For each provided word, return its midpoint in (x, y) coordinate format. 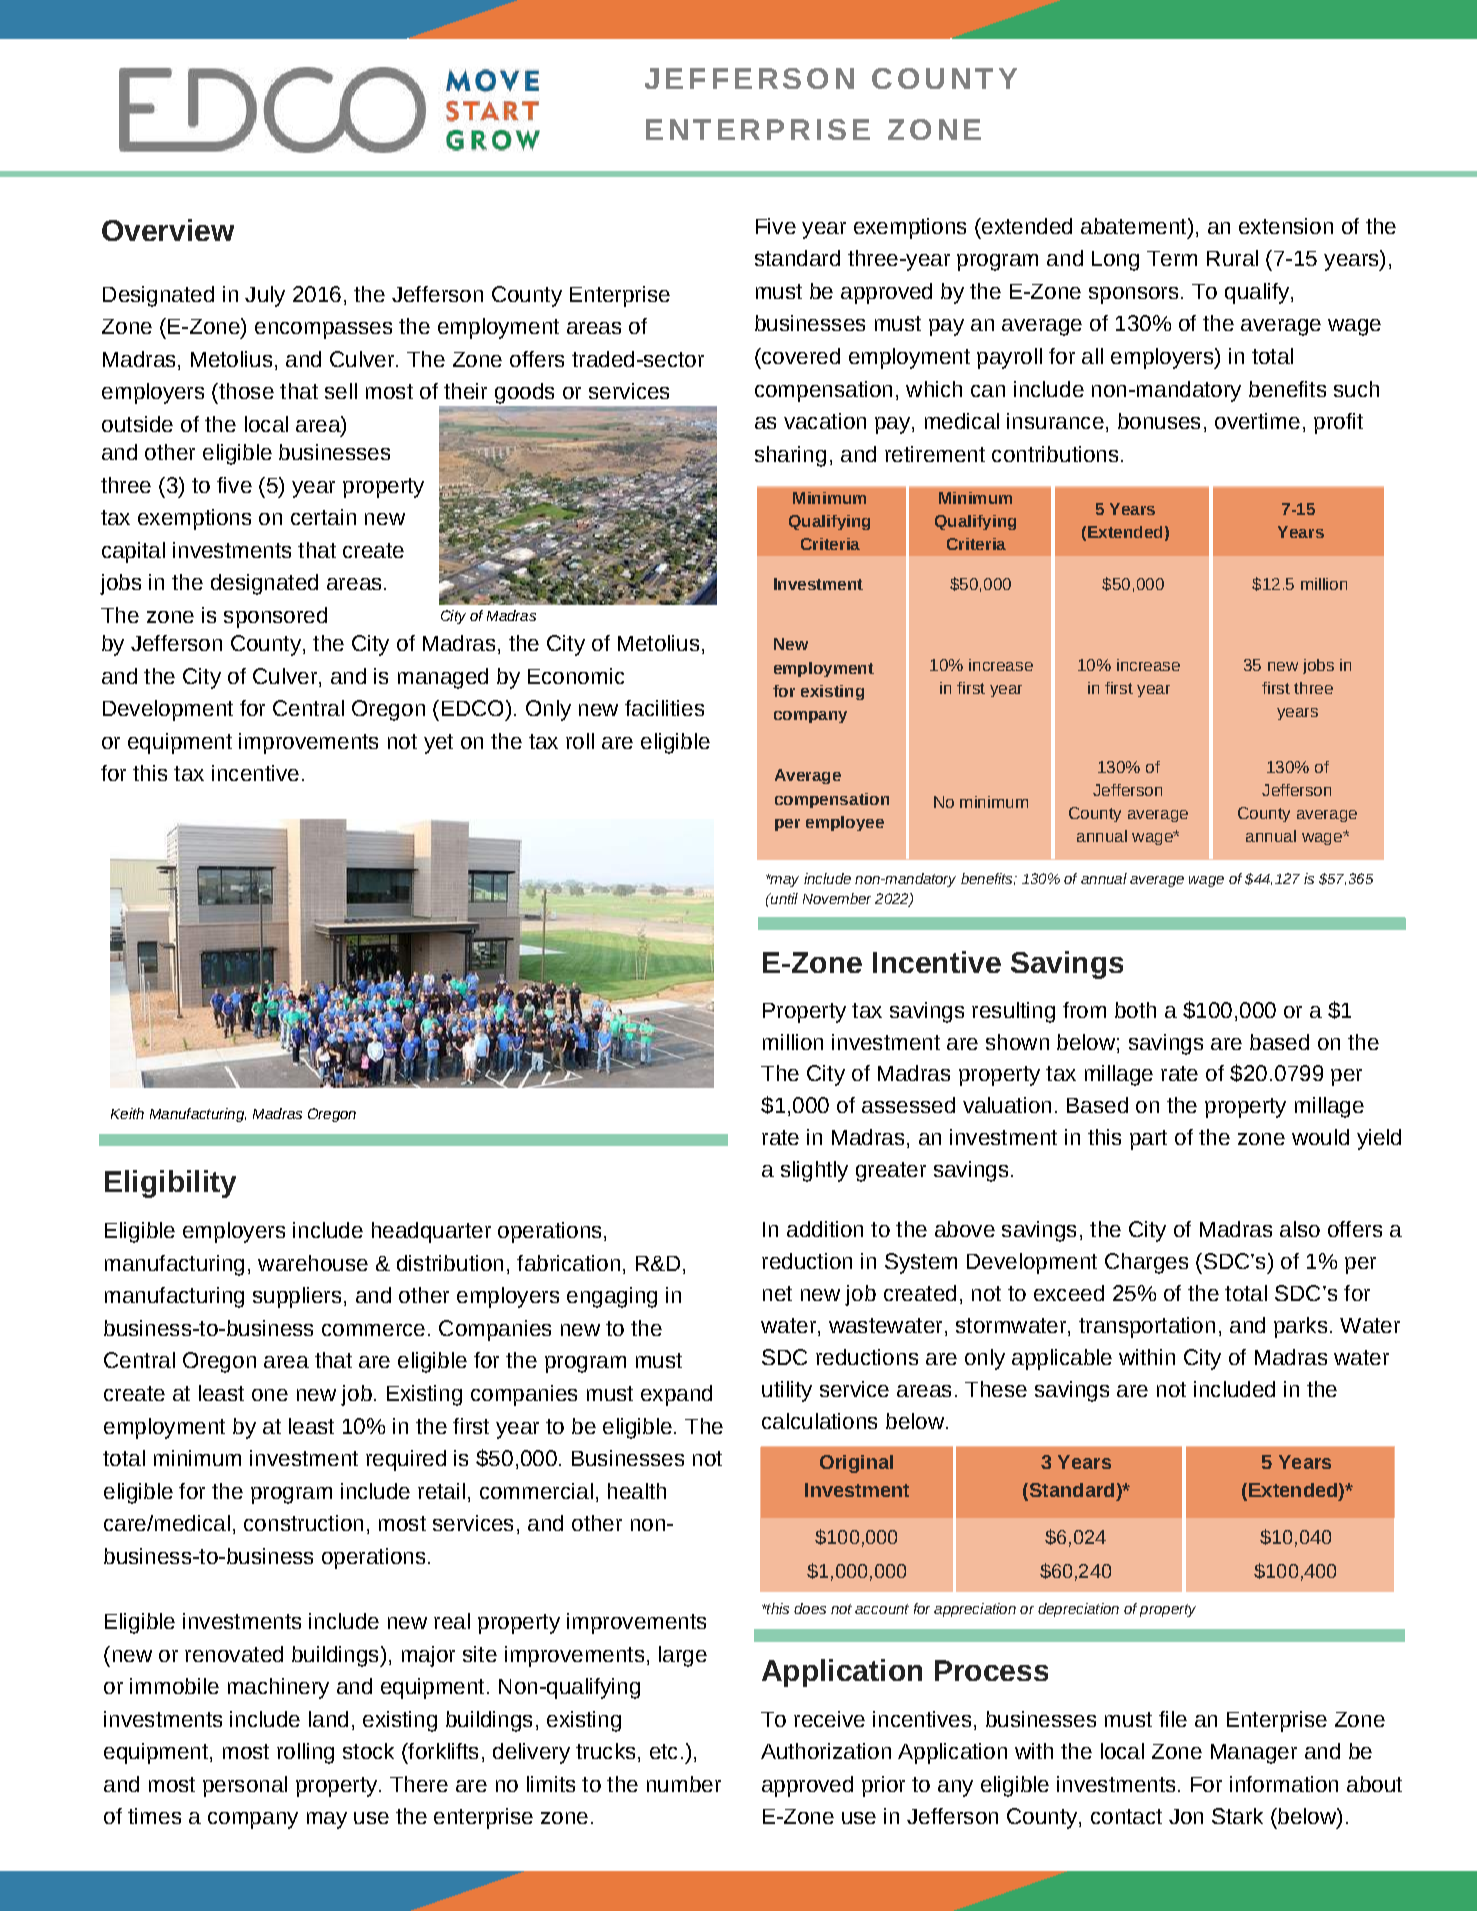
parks (1300, 1327)
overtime (1257, 421)
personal (245, 1786)
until (783, 898)
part (1148, 1140)
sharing (790, 456)
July (265, 296)
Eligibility (170, 1184)
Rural (1232, 258)
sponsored (275, 617)
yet (438, 744)
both (1135, 1010)
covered (800, 356)
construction (303, 1523)
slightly (814, 1171)
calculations (819, 1421)
